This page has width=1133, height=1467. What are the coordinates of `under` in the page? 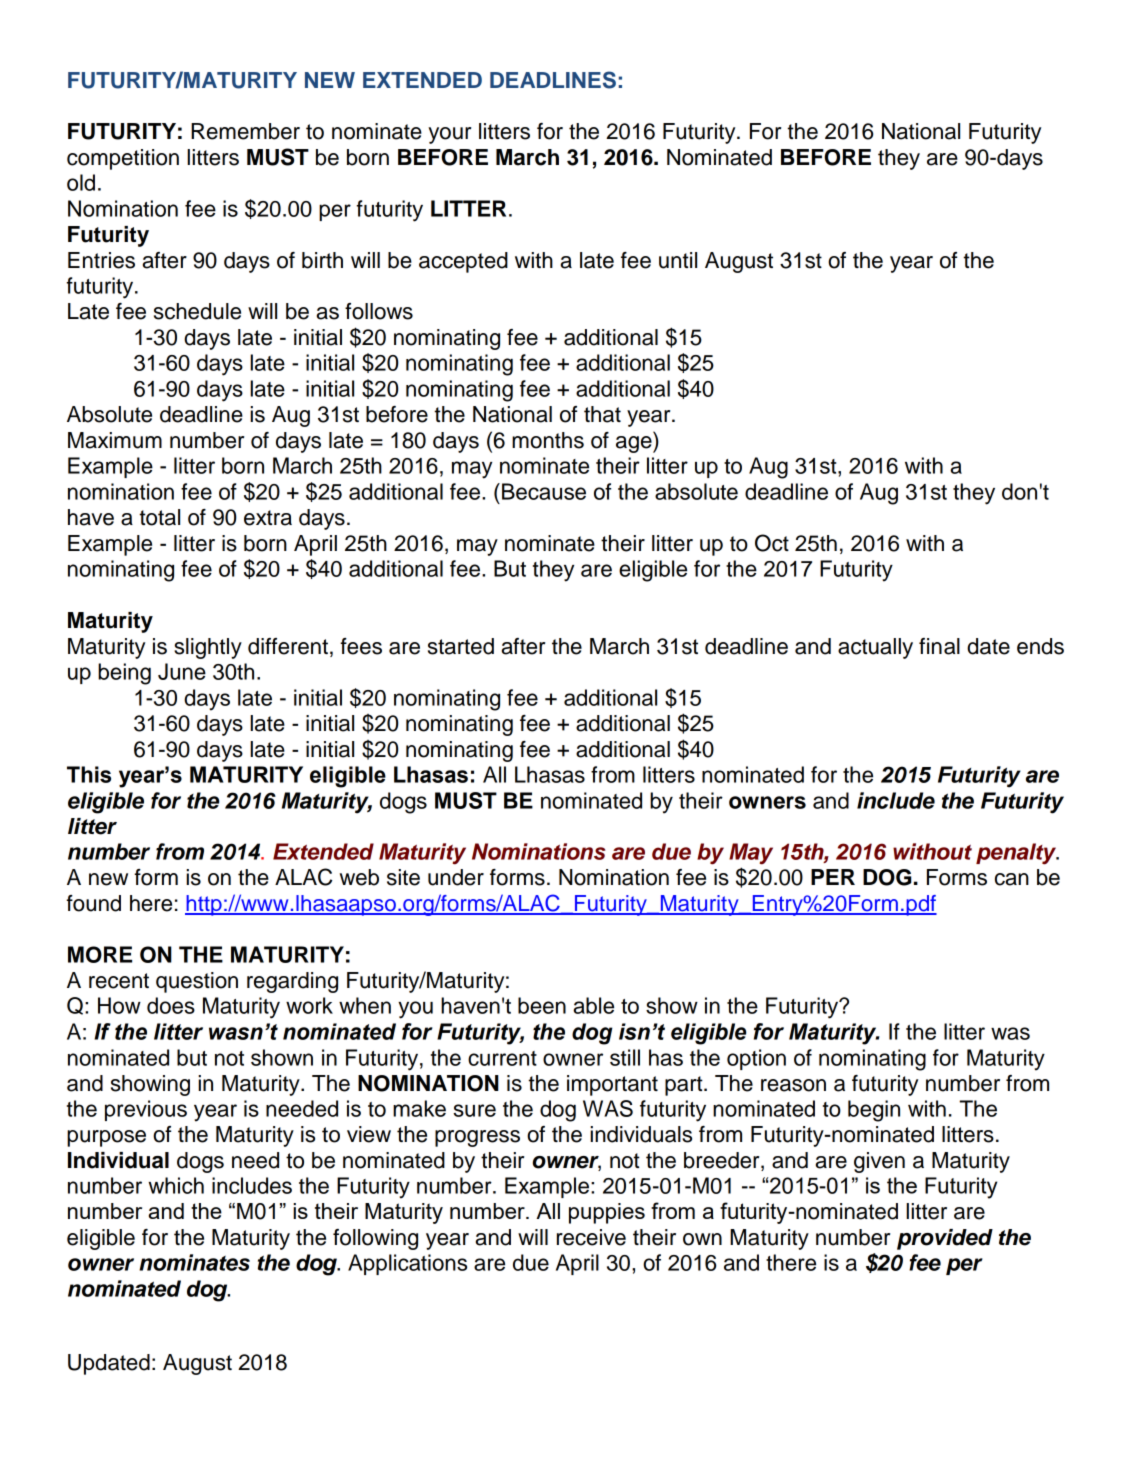 It's located at (456, 877).
